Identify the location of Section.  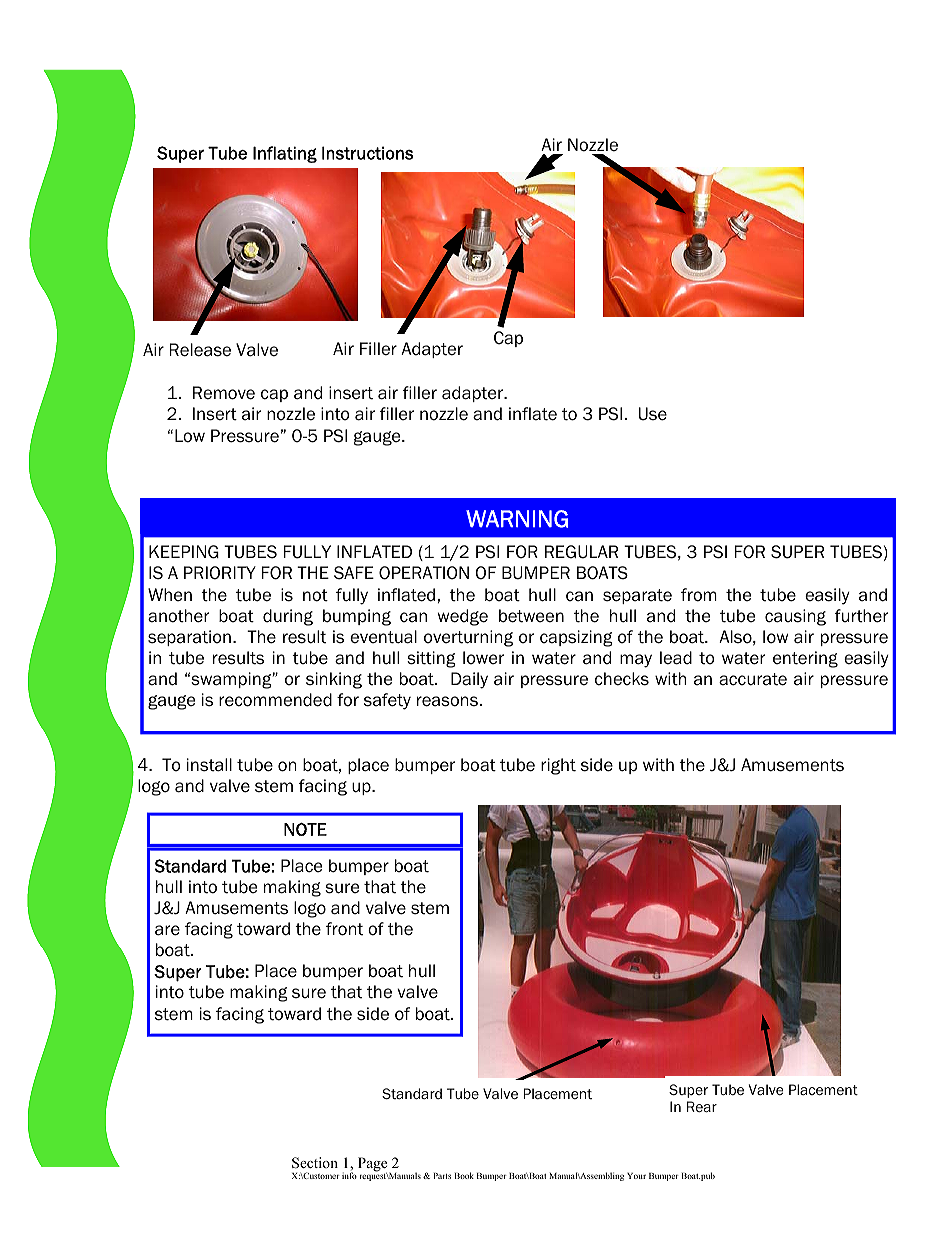
(315, 1163).
